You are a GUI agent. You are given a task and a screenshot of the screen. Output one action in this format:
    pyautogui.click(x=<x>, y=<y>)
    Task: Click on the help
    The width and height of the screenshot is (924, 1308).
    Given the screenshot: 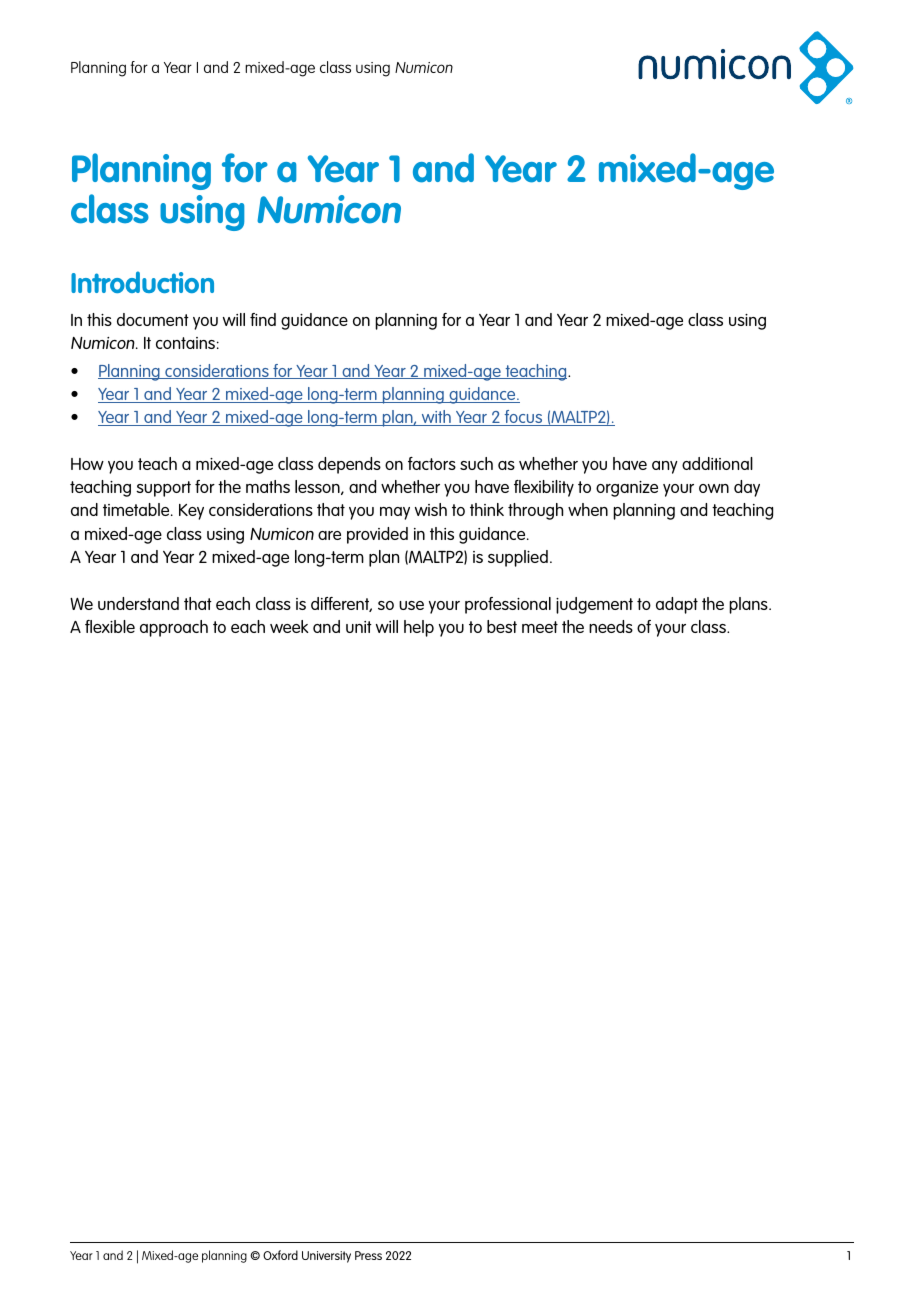 What is the action you would take?
    pyautogui.click(x=419, y=628)
